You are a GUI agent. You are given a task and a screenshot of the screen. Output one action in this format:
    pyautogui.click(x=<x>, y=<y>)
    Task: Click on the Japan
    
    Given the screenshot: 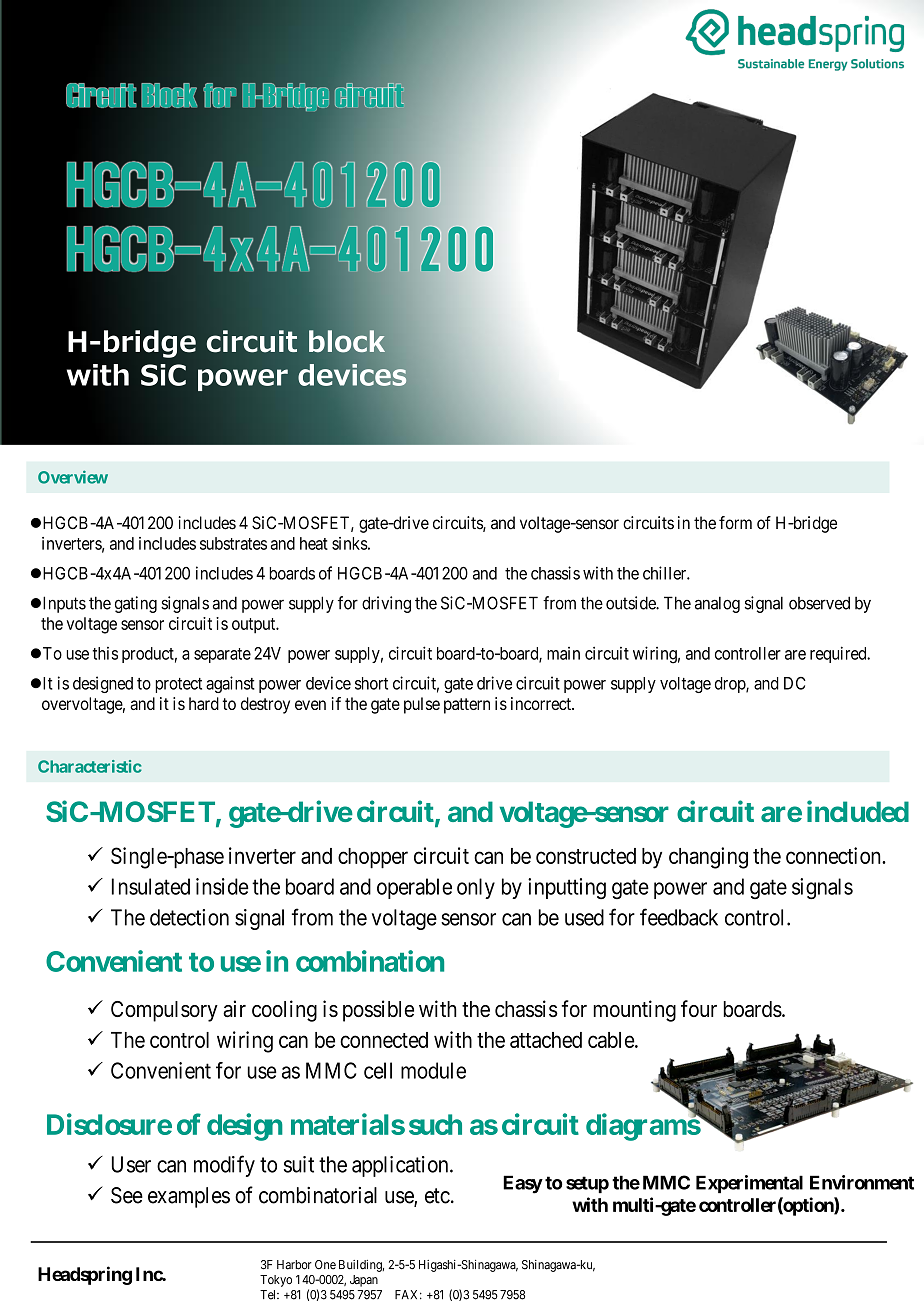 What is the action you would take?
    pyautogui.click(x=364, y=1281)
